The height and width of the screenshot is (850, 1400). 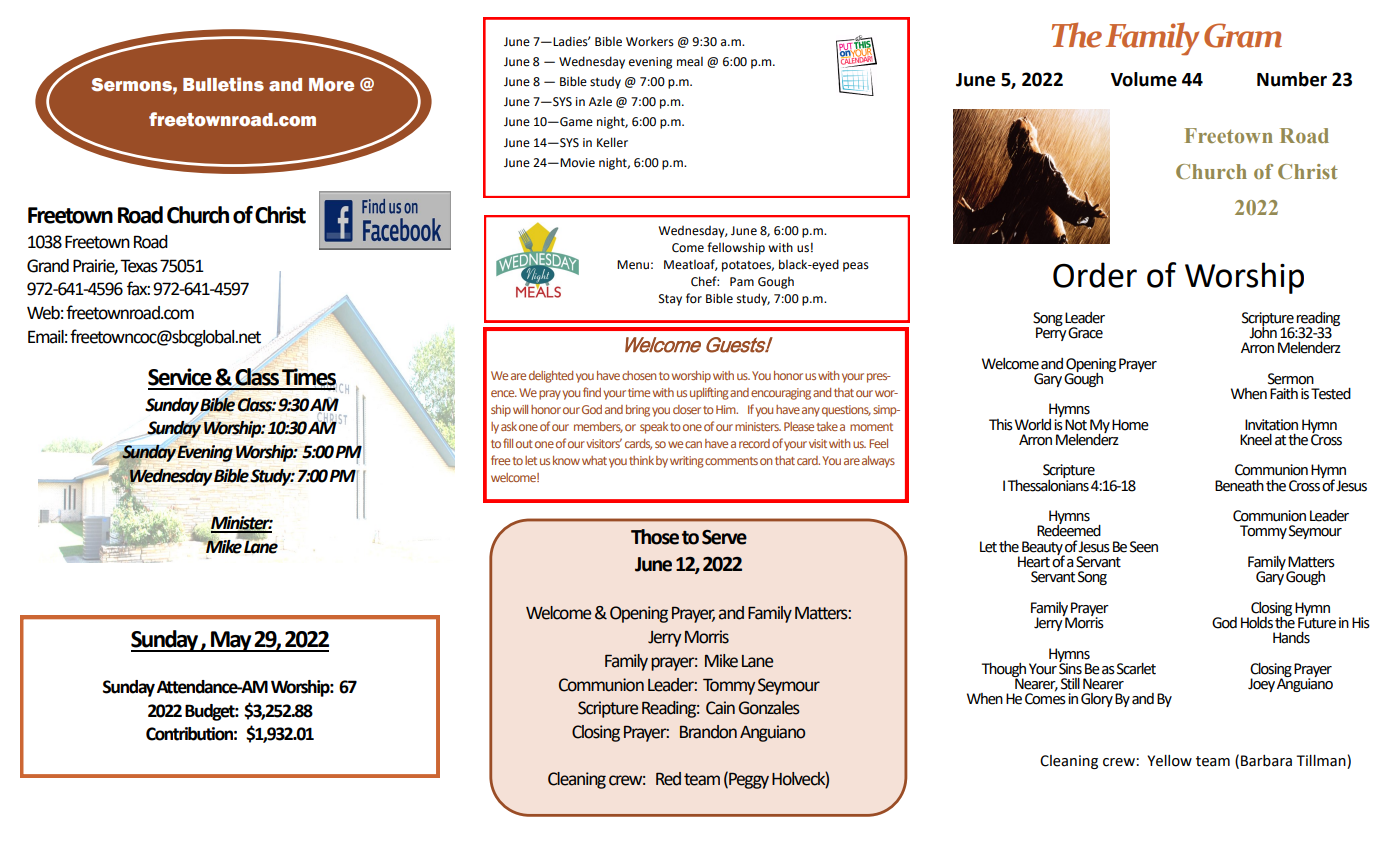 I want to click on meal, so click(x=690, y=62).
